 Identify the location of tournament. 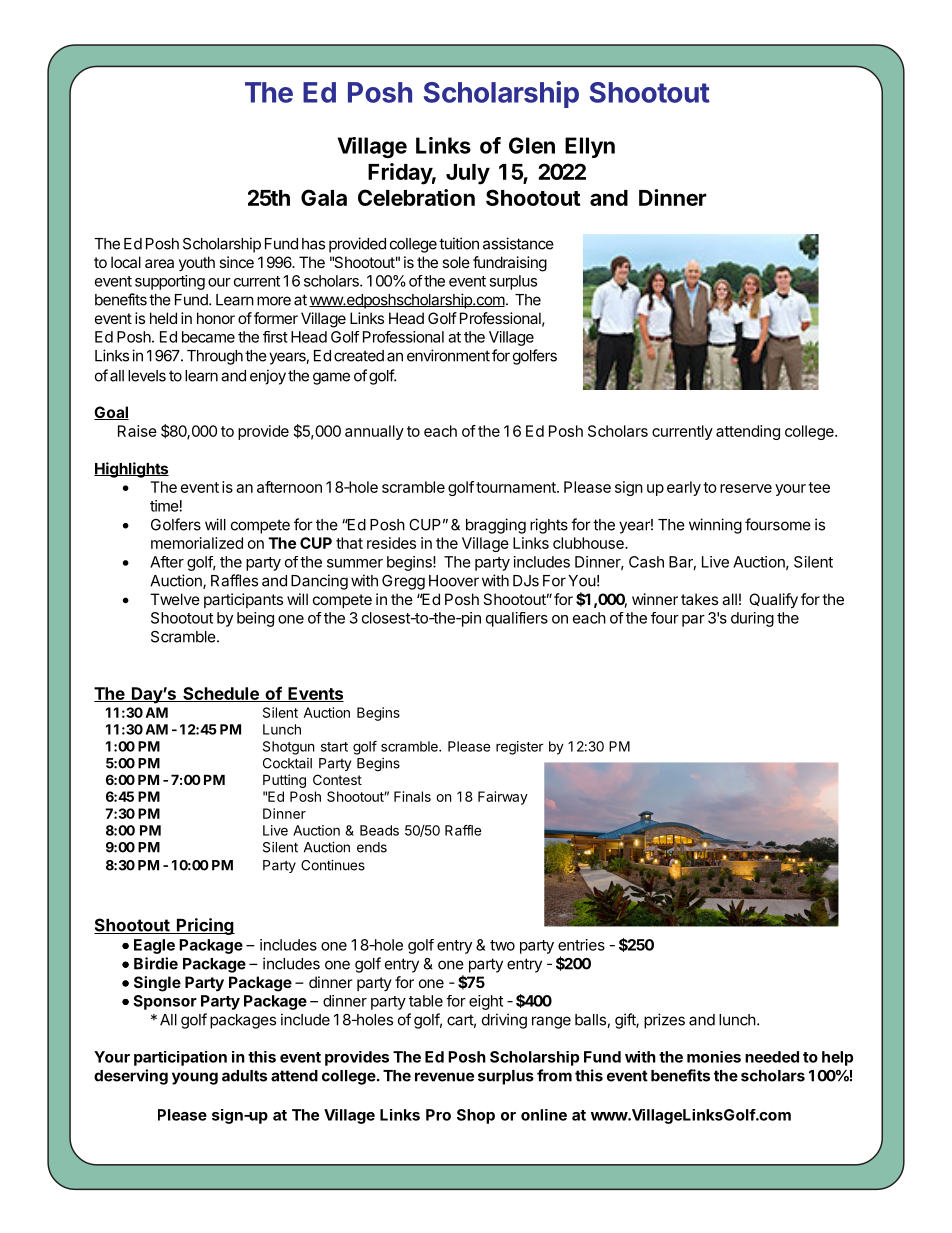
(517, 487).
